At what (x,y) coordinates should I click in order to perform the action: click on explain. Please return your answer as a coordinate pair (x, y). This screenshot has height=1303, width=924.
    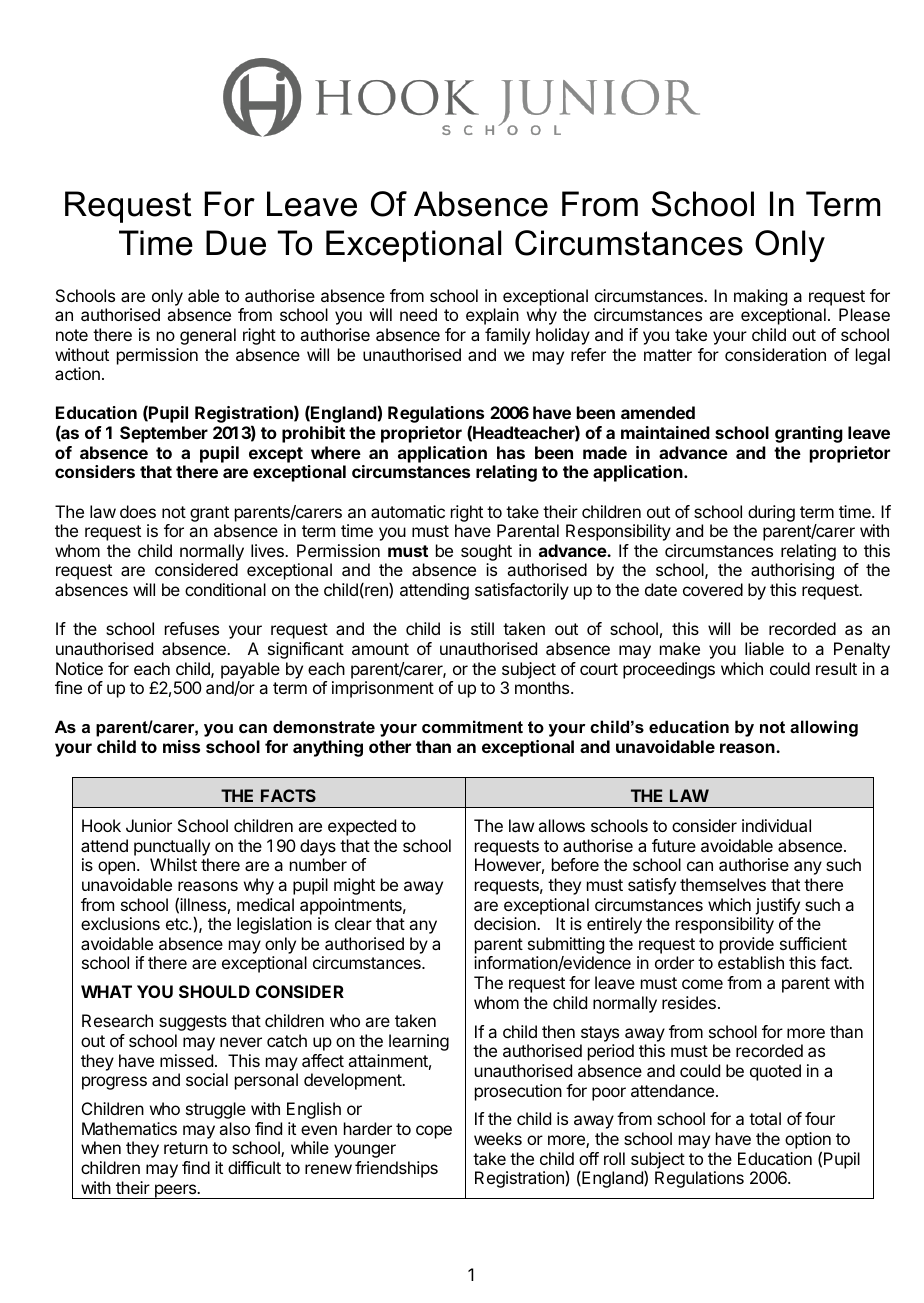
    Looking at the image, I should click on (492, 316).
